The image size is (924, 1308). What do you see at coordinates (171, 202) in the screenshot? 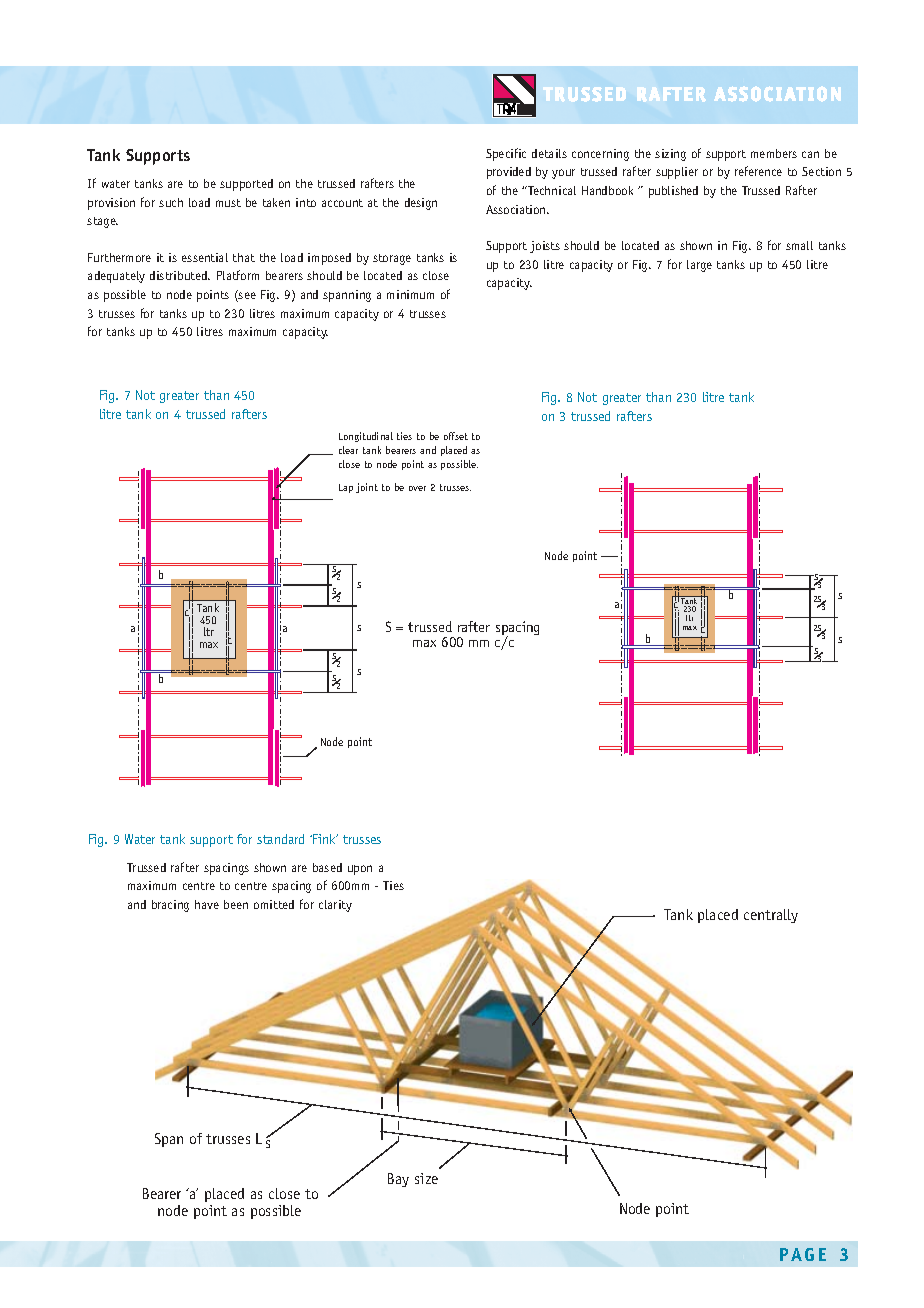
I see `such` at bounding box center [171, 202].
